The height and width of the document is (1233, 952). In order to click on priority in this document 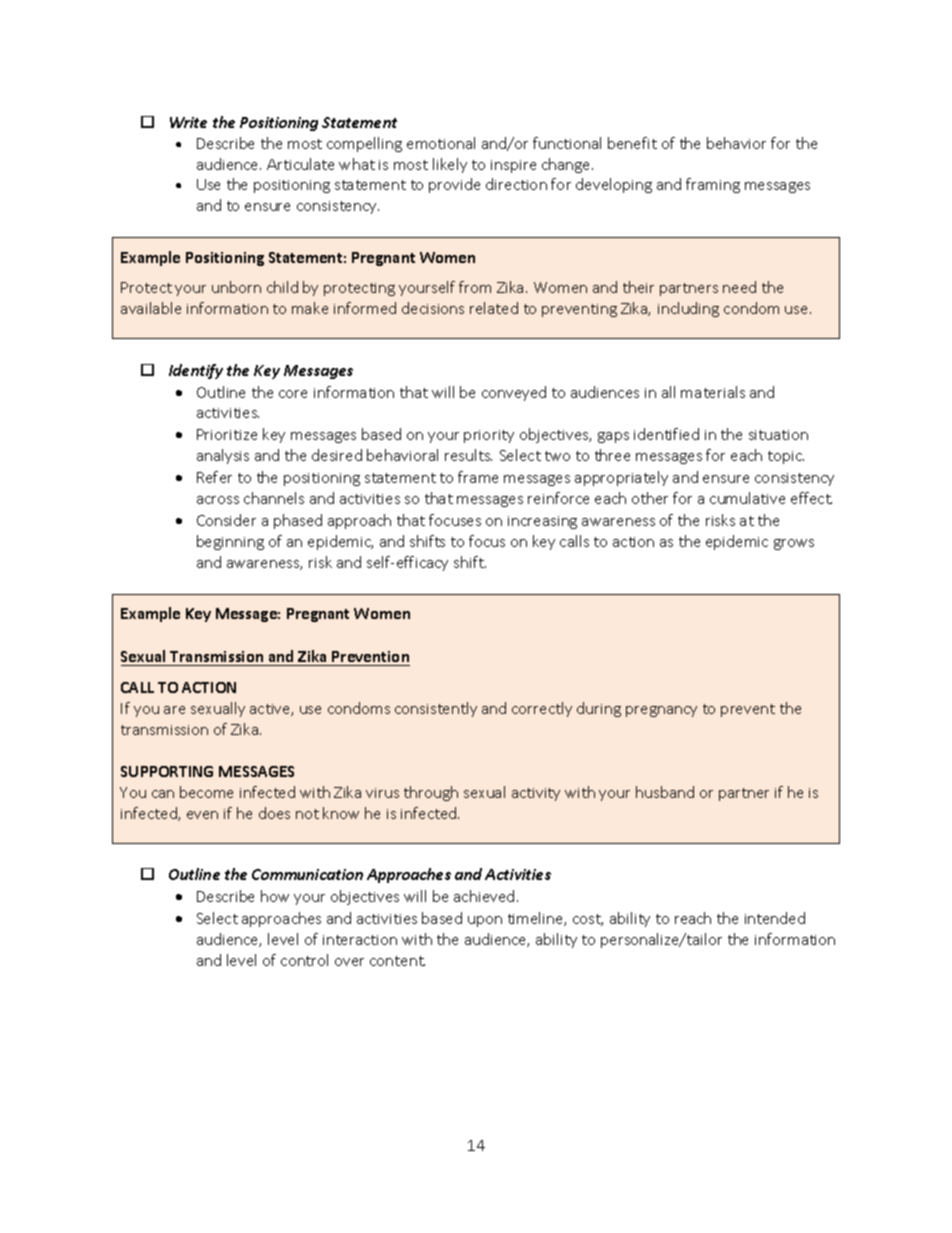, I will do `click(489, 436)`.
